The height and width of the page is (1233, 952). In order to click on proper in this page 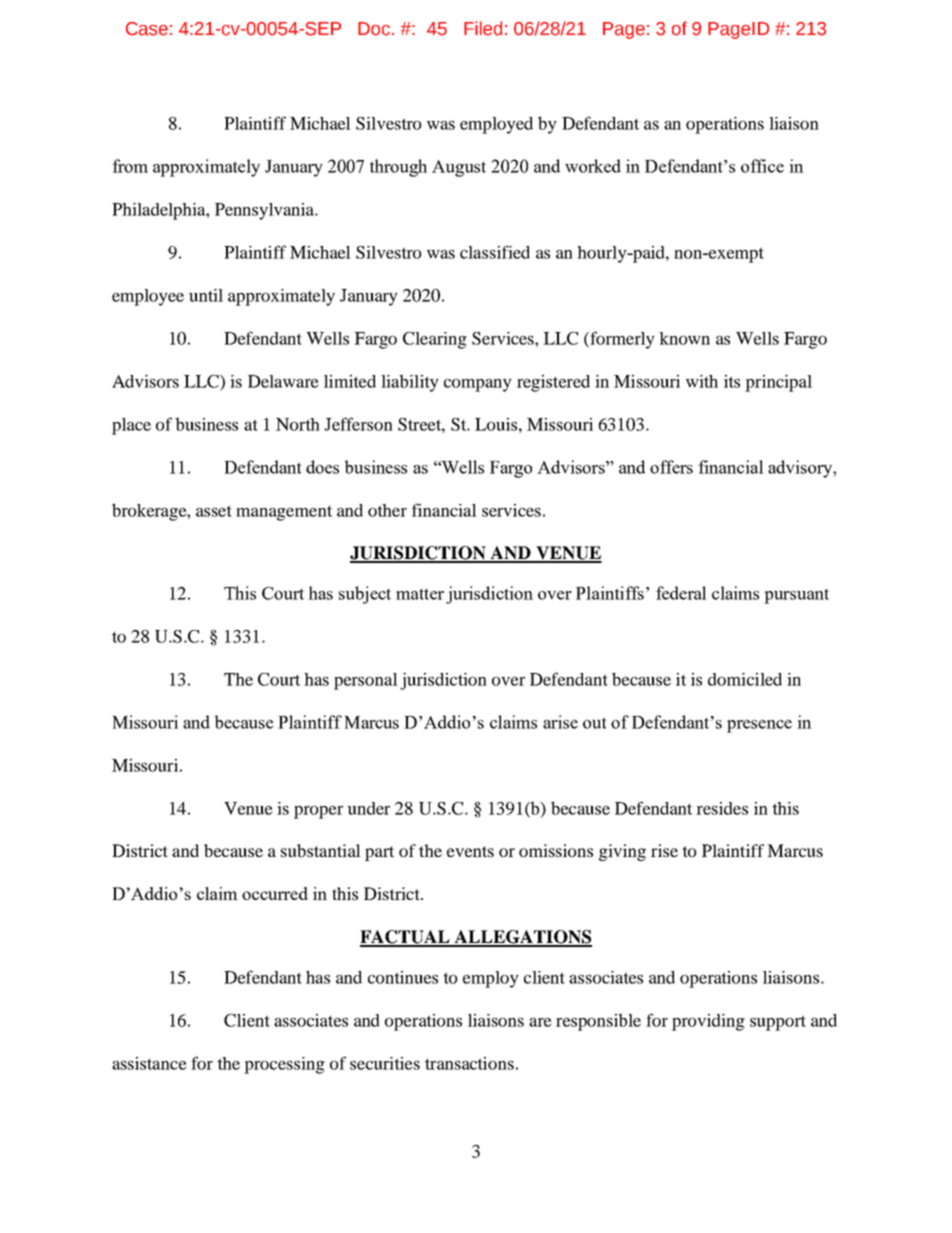, I will do `click(318, 812)`.
